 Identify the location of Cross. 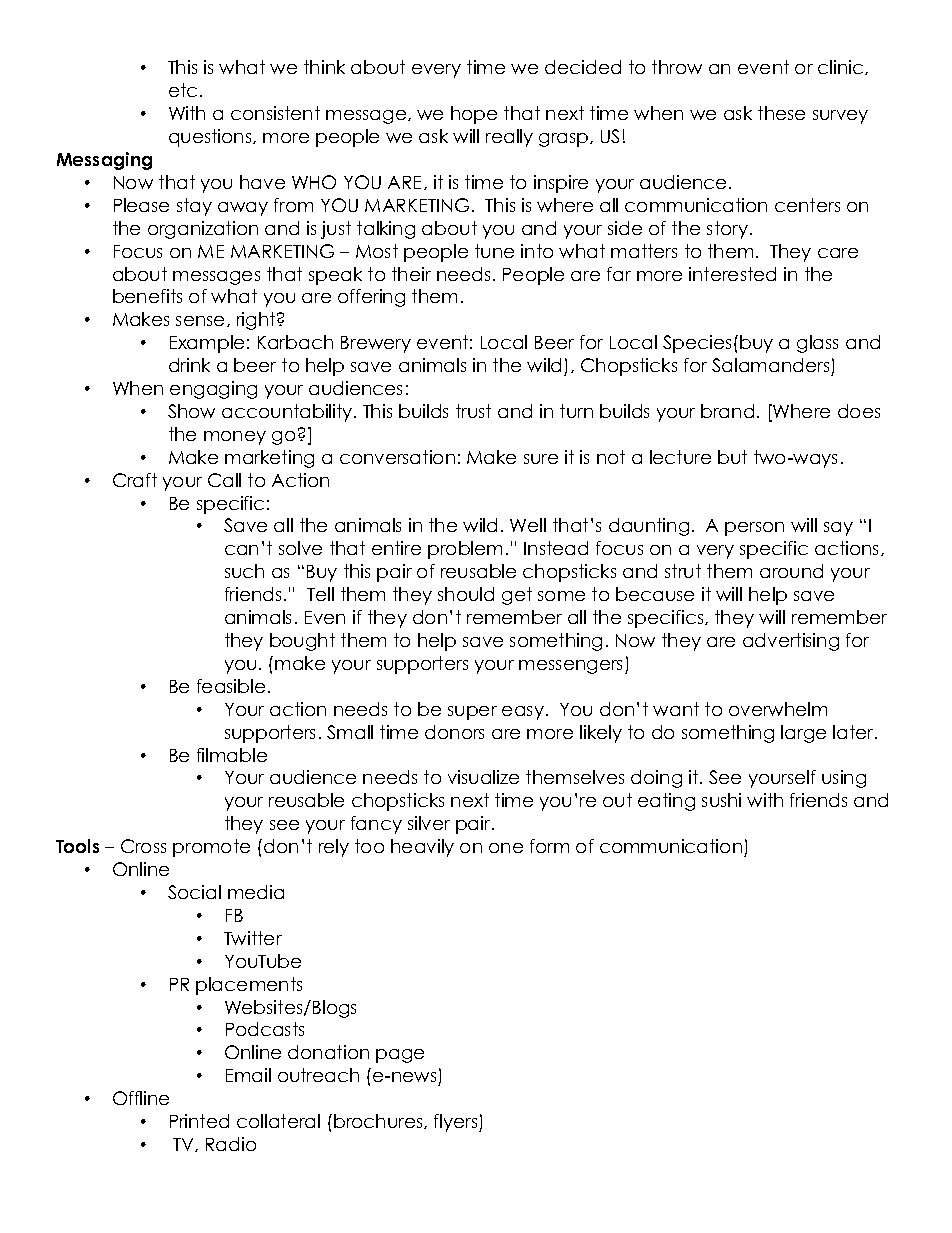
(143, 846).
